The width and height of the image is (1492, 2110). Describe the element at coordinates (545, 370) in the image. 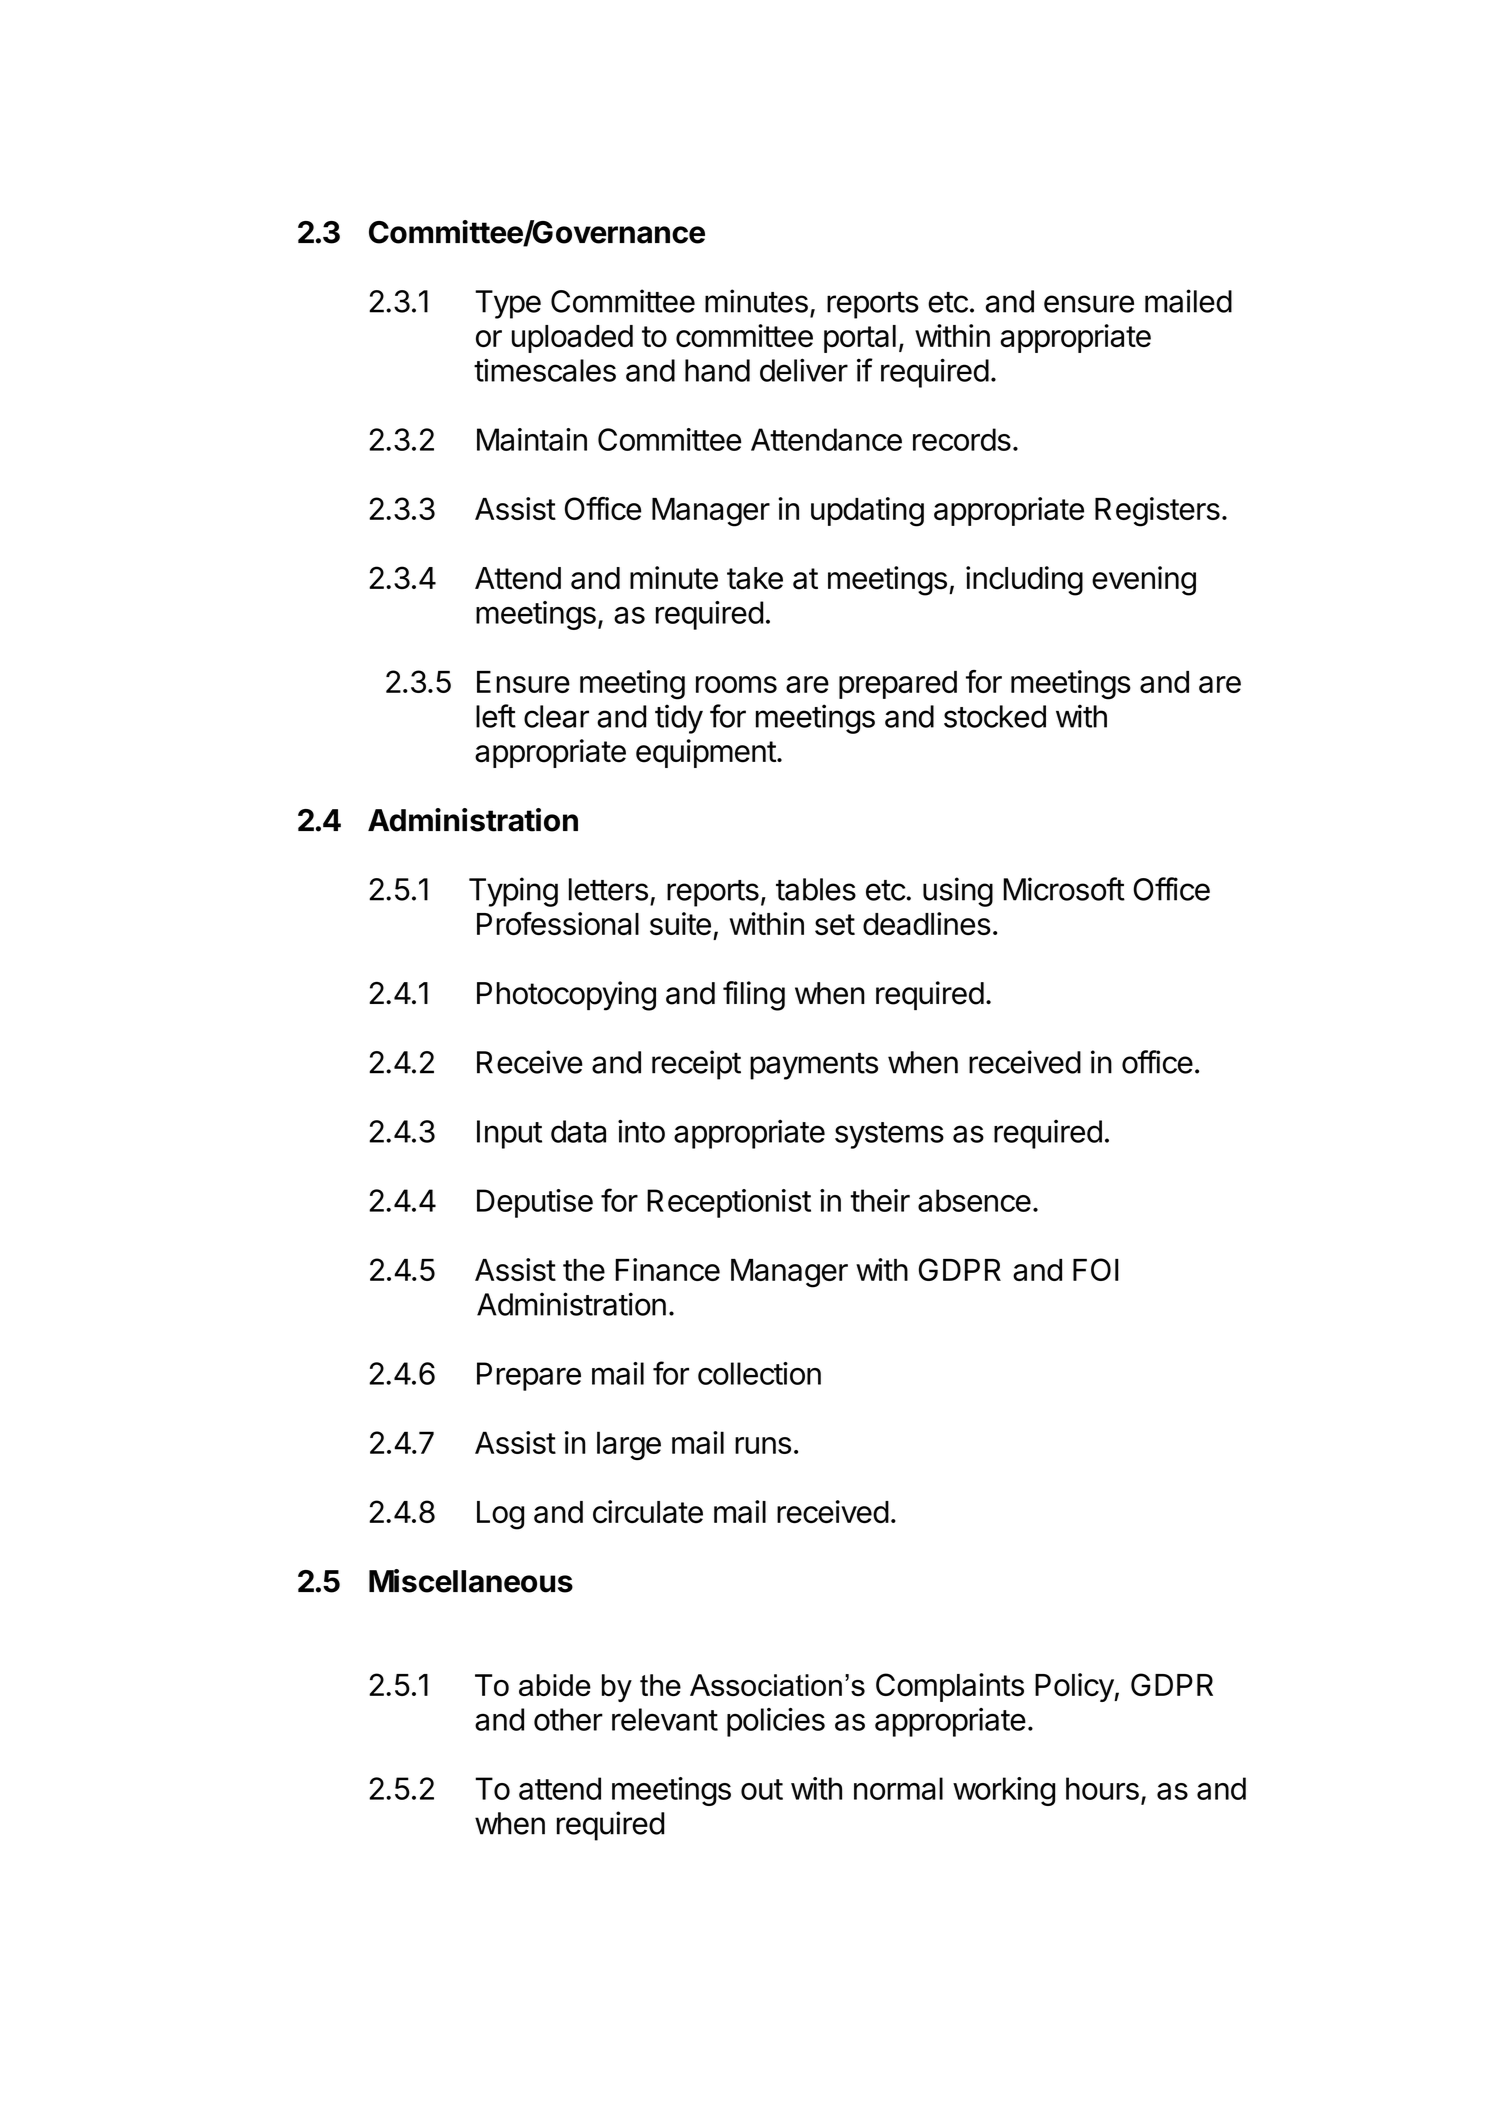

I see `timescales` at that location.
